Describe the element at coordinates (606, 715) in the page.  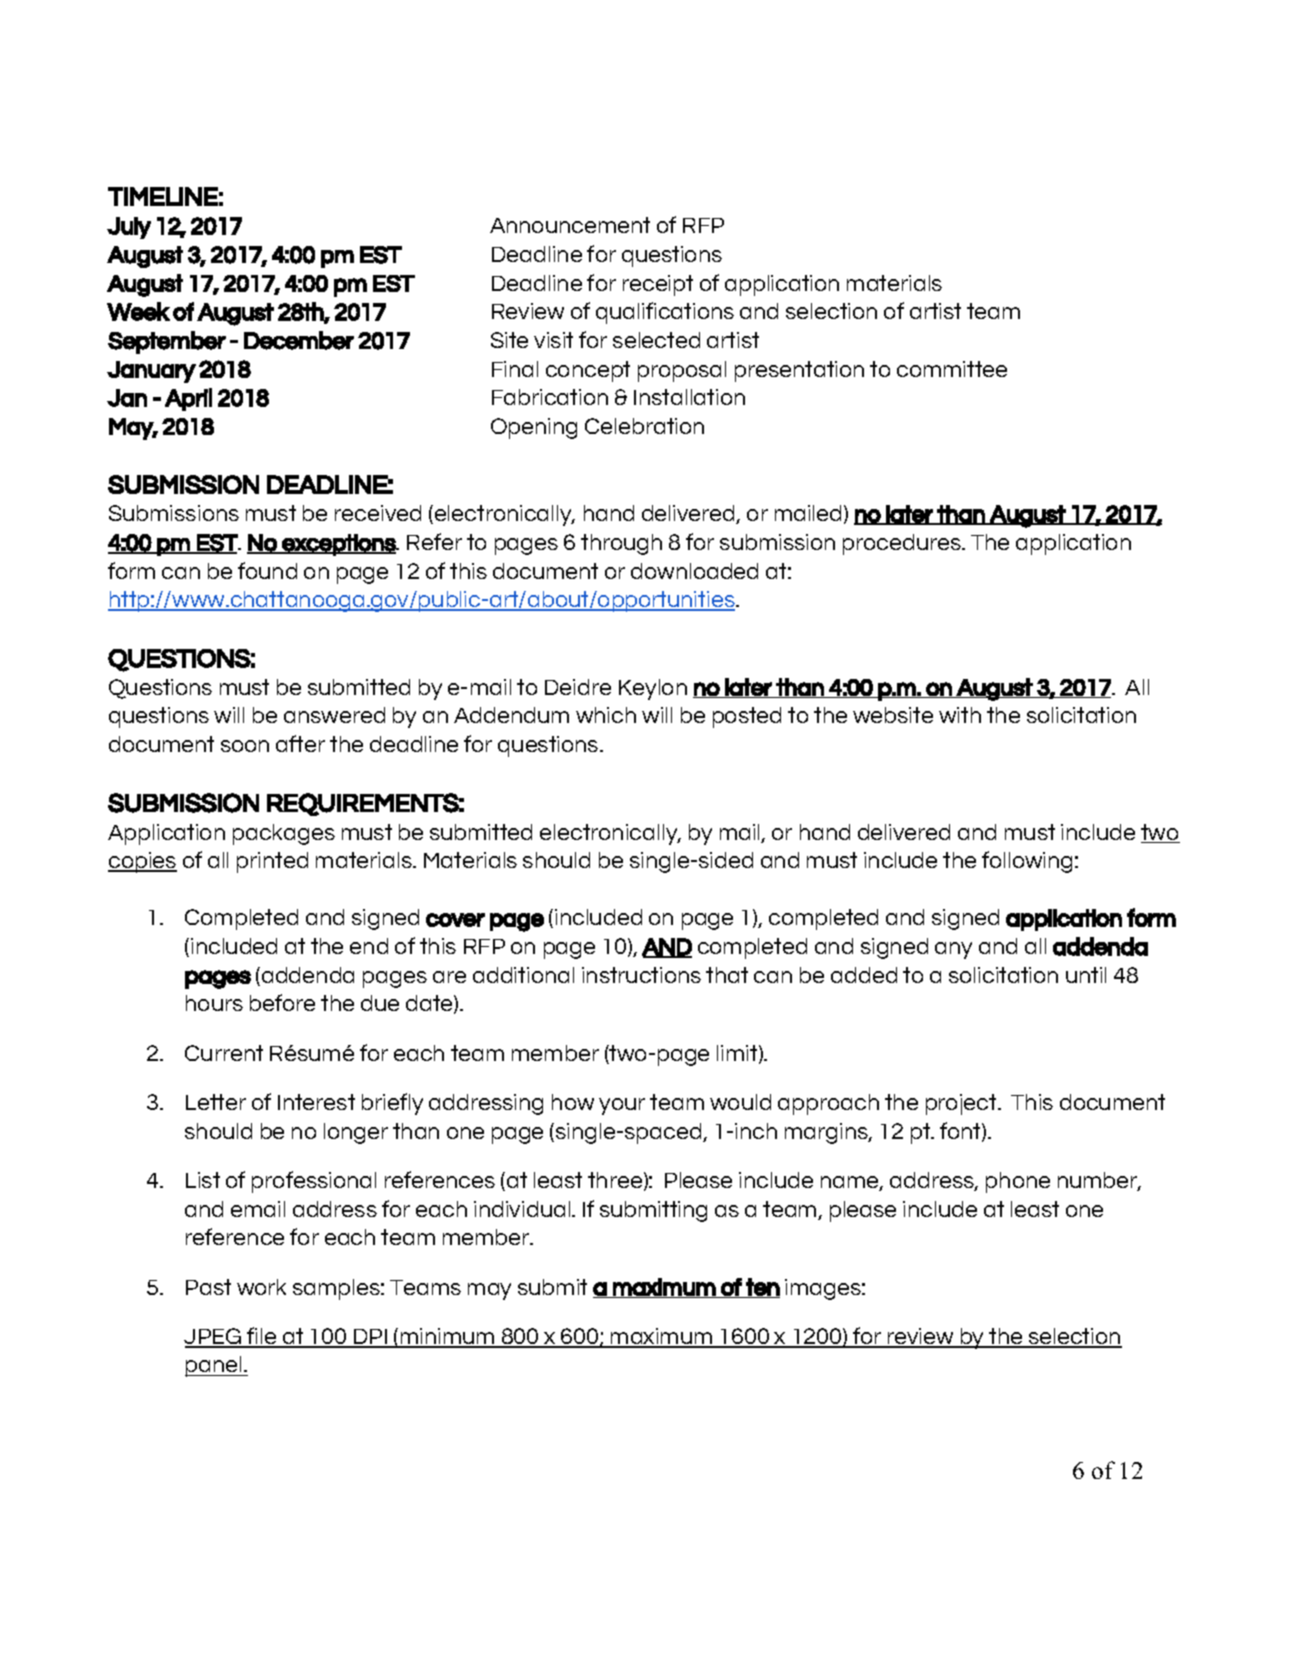
I see `which` at that location.
